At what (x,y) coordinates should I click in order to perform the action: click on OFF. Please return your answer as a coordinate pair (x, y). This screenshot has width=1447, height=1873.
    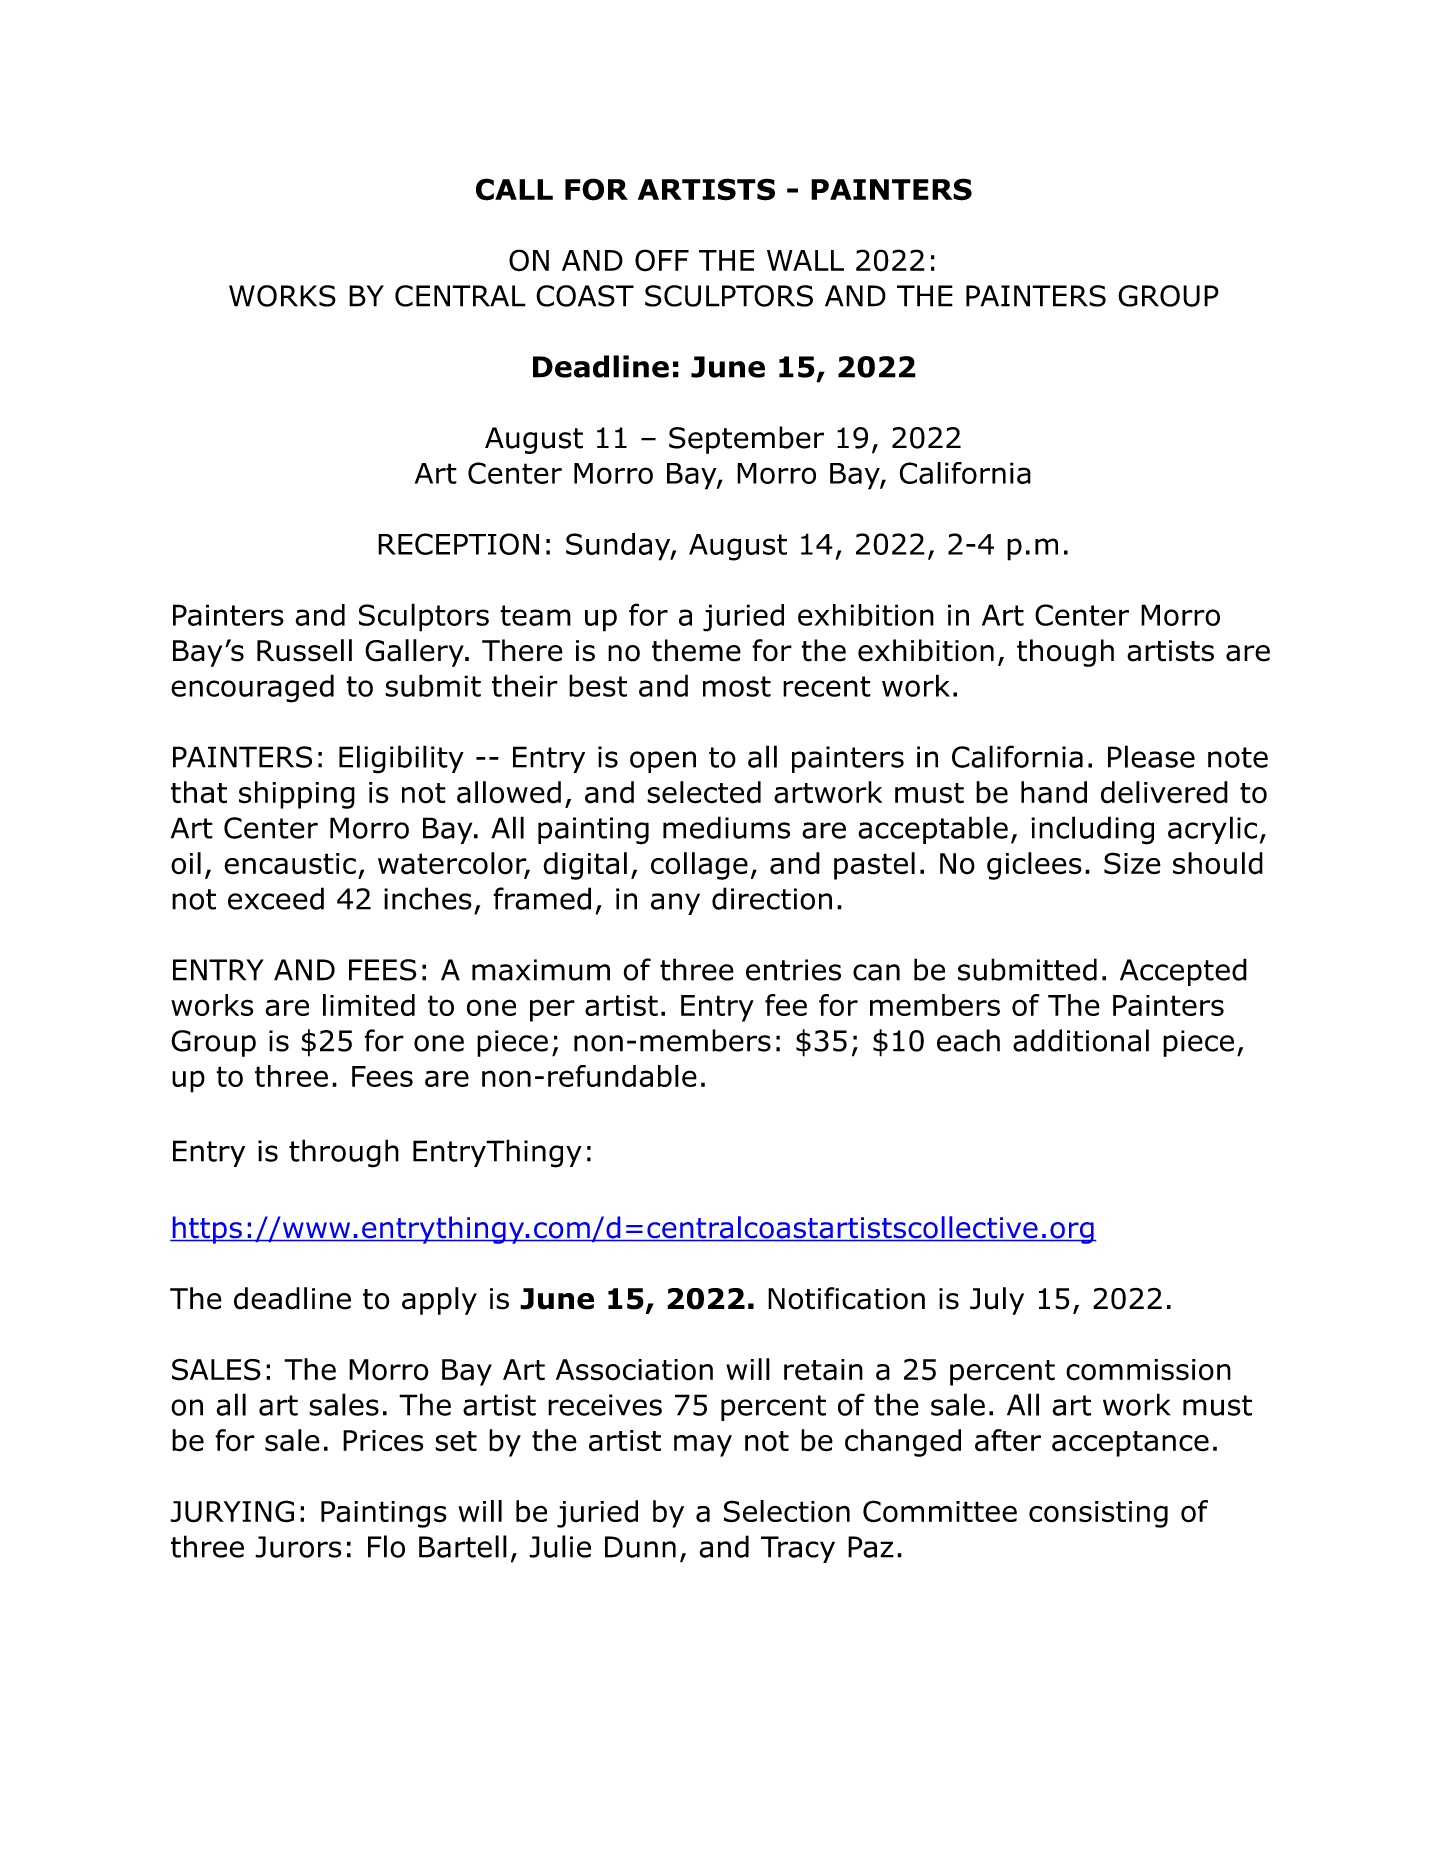
    Looking at the image, I should click on (662, 260).
